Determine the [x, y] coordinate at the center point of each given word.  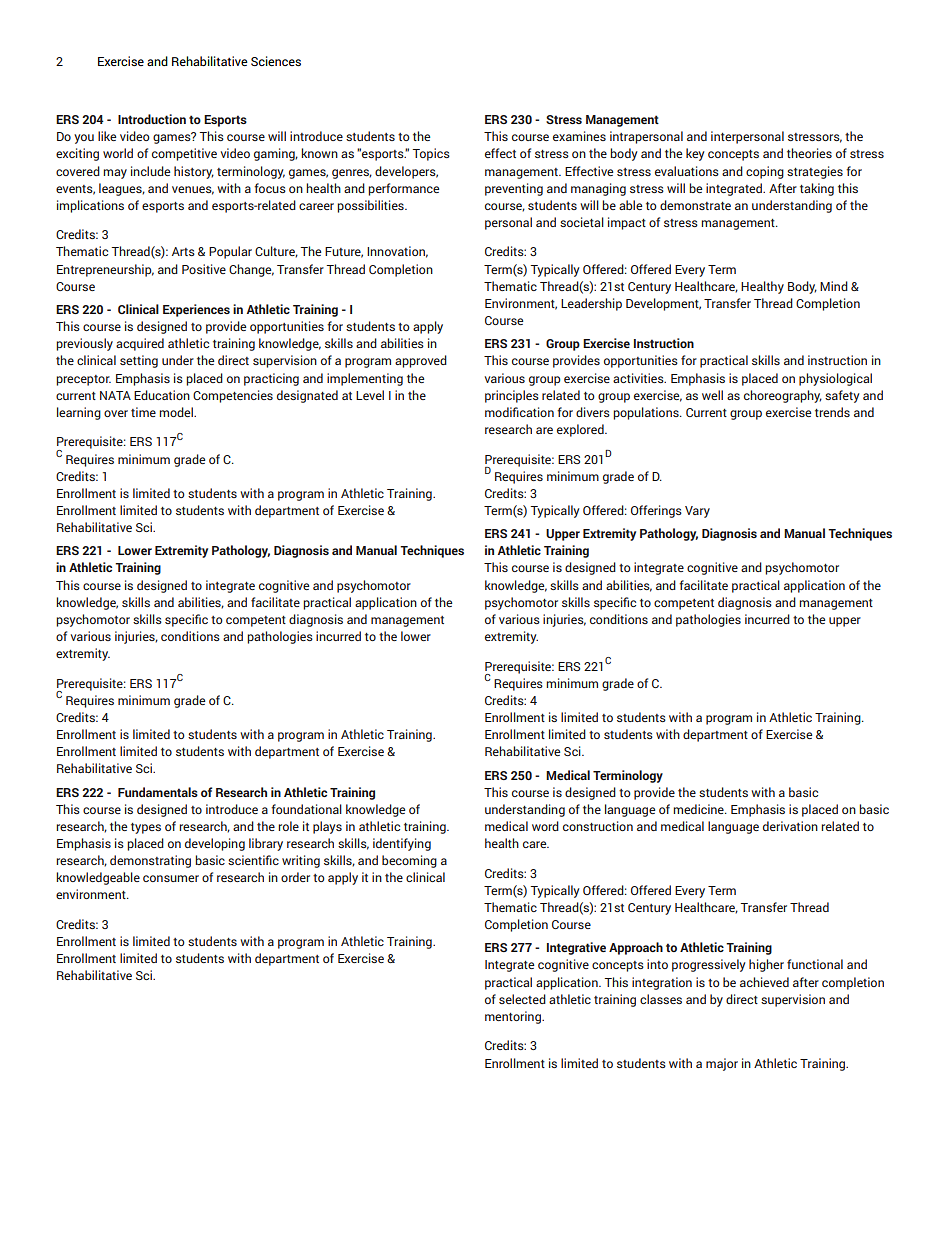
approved [421, 361]
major [722, 1064]
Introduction [152, 119]
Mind [834, 286]
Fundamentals [158, 792]
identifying [402, 844]
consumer [171, 878]
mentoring [514, 1017]
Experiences [196, 310]
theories [809, 153]
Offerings [656, 511]
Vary [697, 512]
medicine [699, 809]
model [177, 412]
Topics [431, 154]
